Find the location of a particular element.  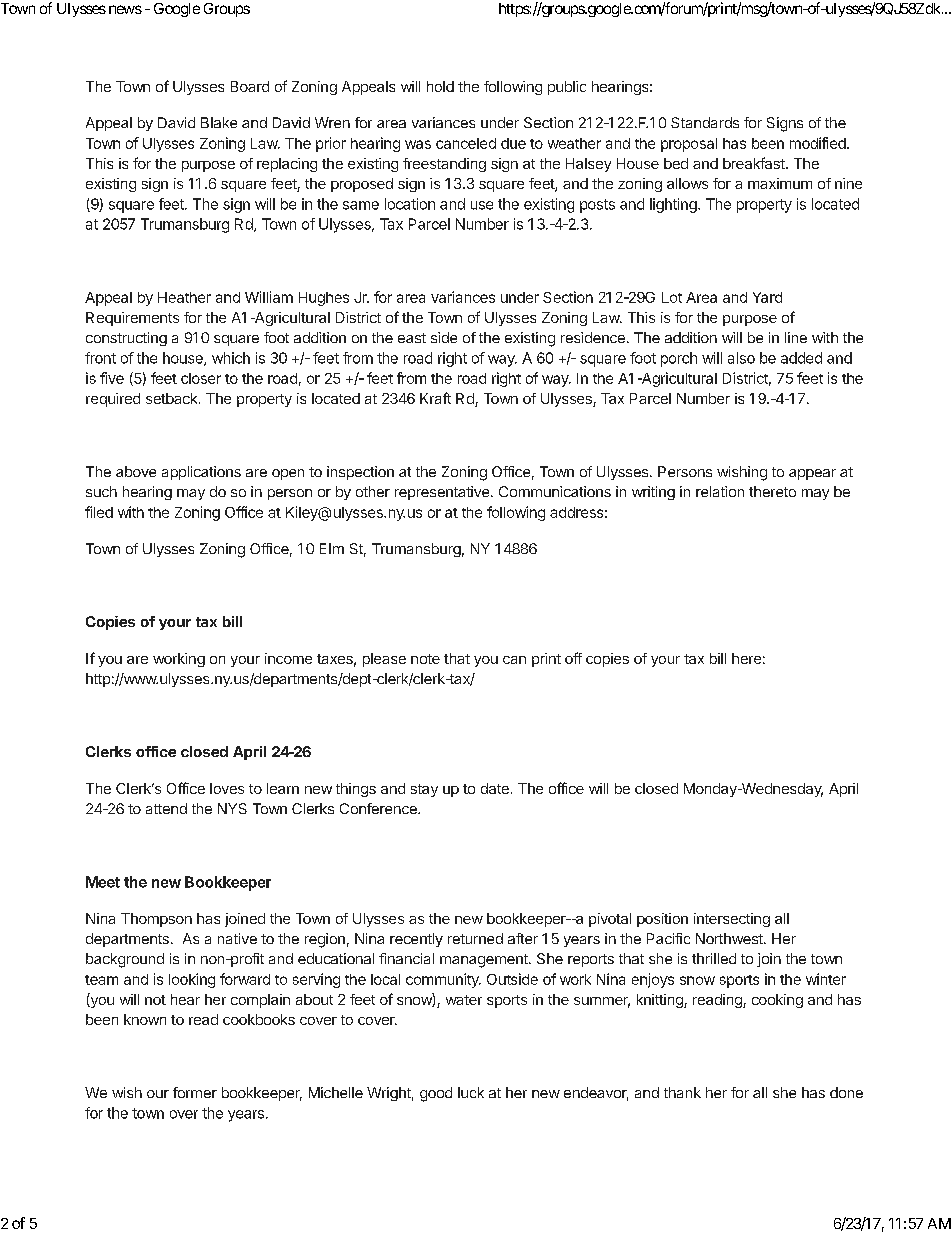

Kraft is located at coordinates (435, 398).
